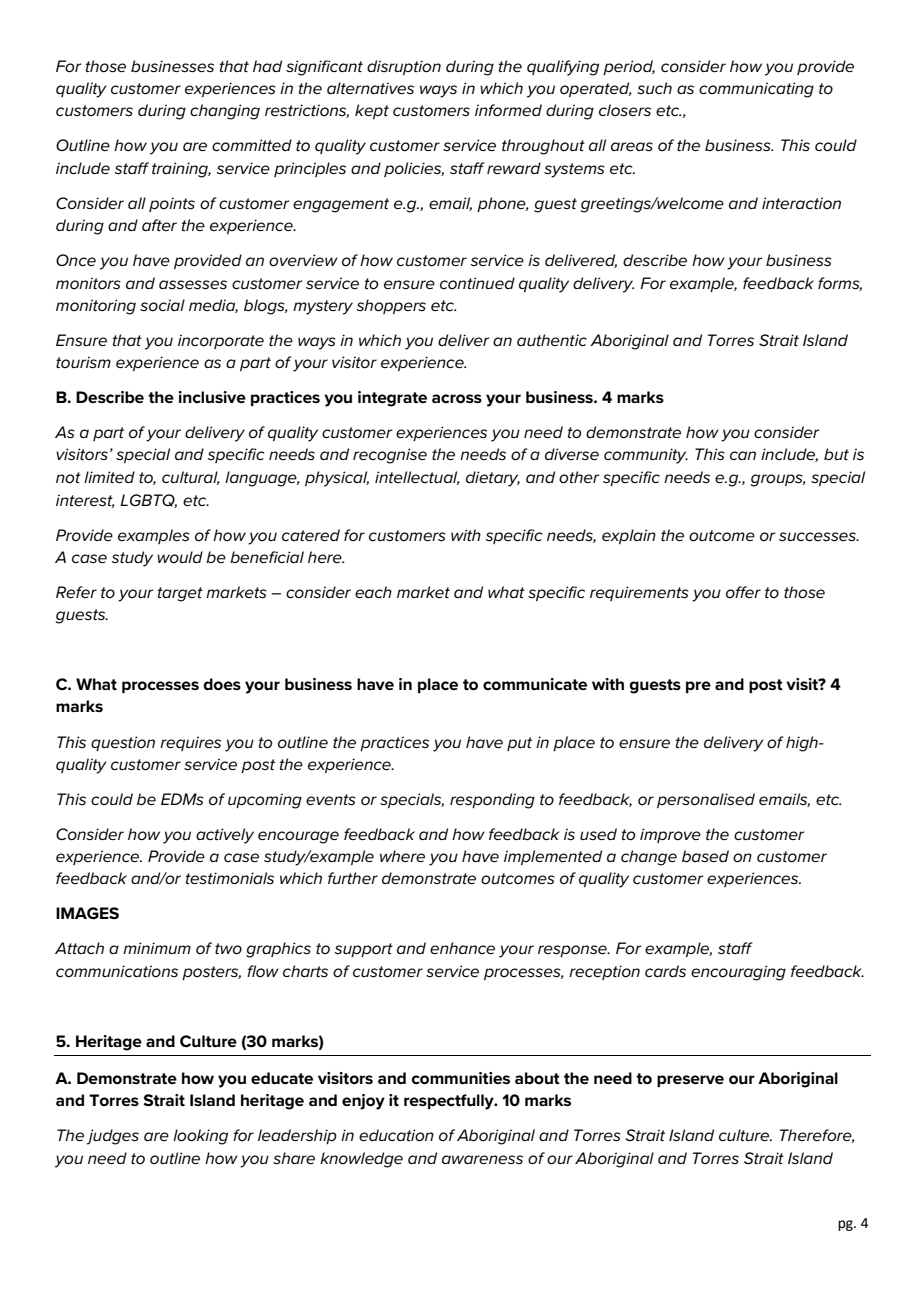  What do you see at coordinates (756, 90) in the page?
I see `communicating` at bounding box center [756, 90].
